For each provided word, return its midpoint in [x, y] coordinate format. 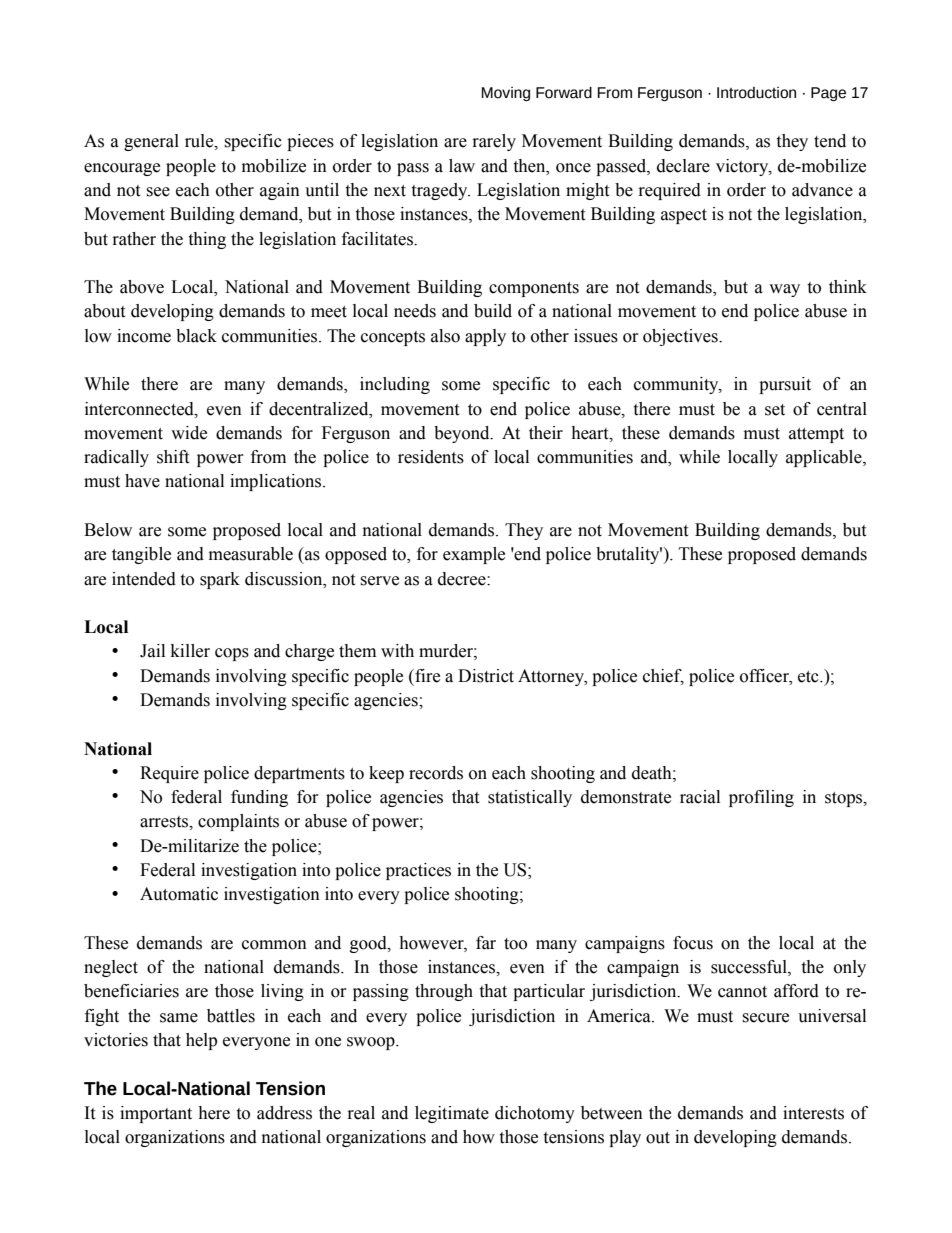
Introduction [756, 93]
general [151, 142]
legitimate [452, 1114]
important [156, 1114]
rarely [494, 142]
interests [813, 1113]
